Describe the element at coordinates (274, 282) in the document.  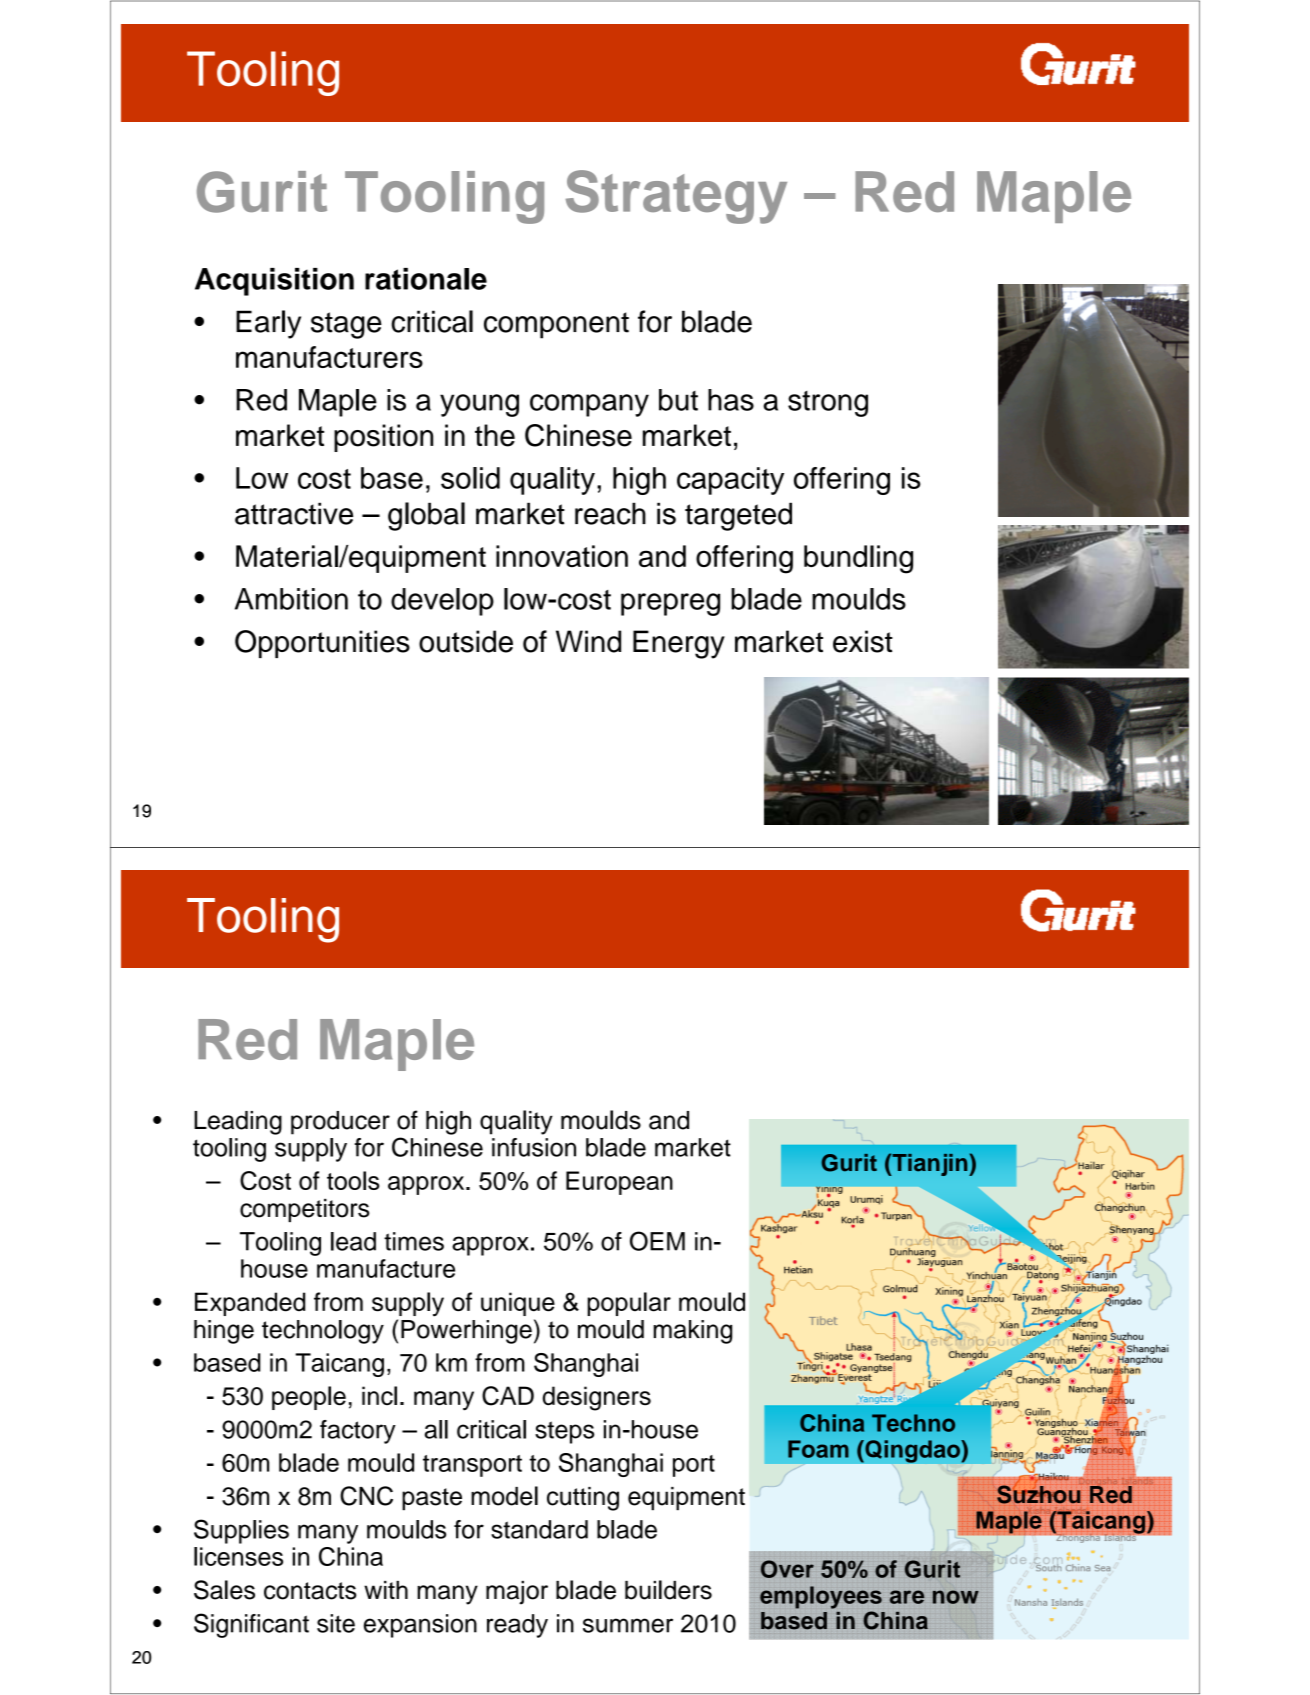
I see `Acquisition` at that location.
